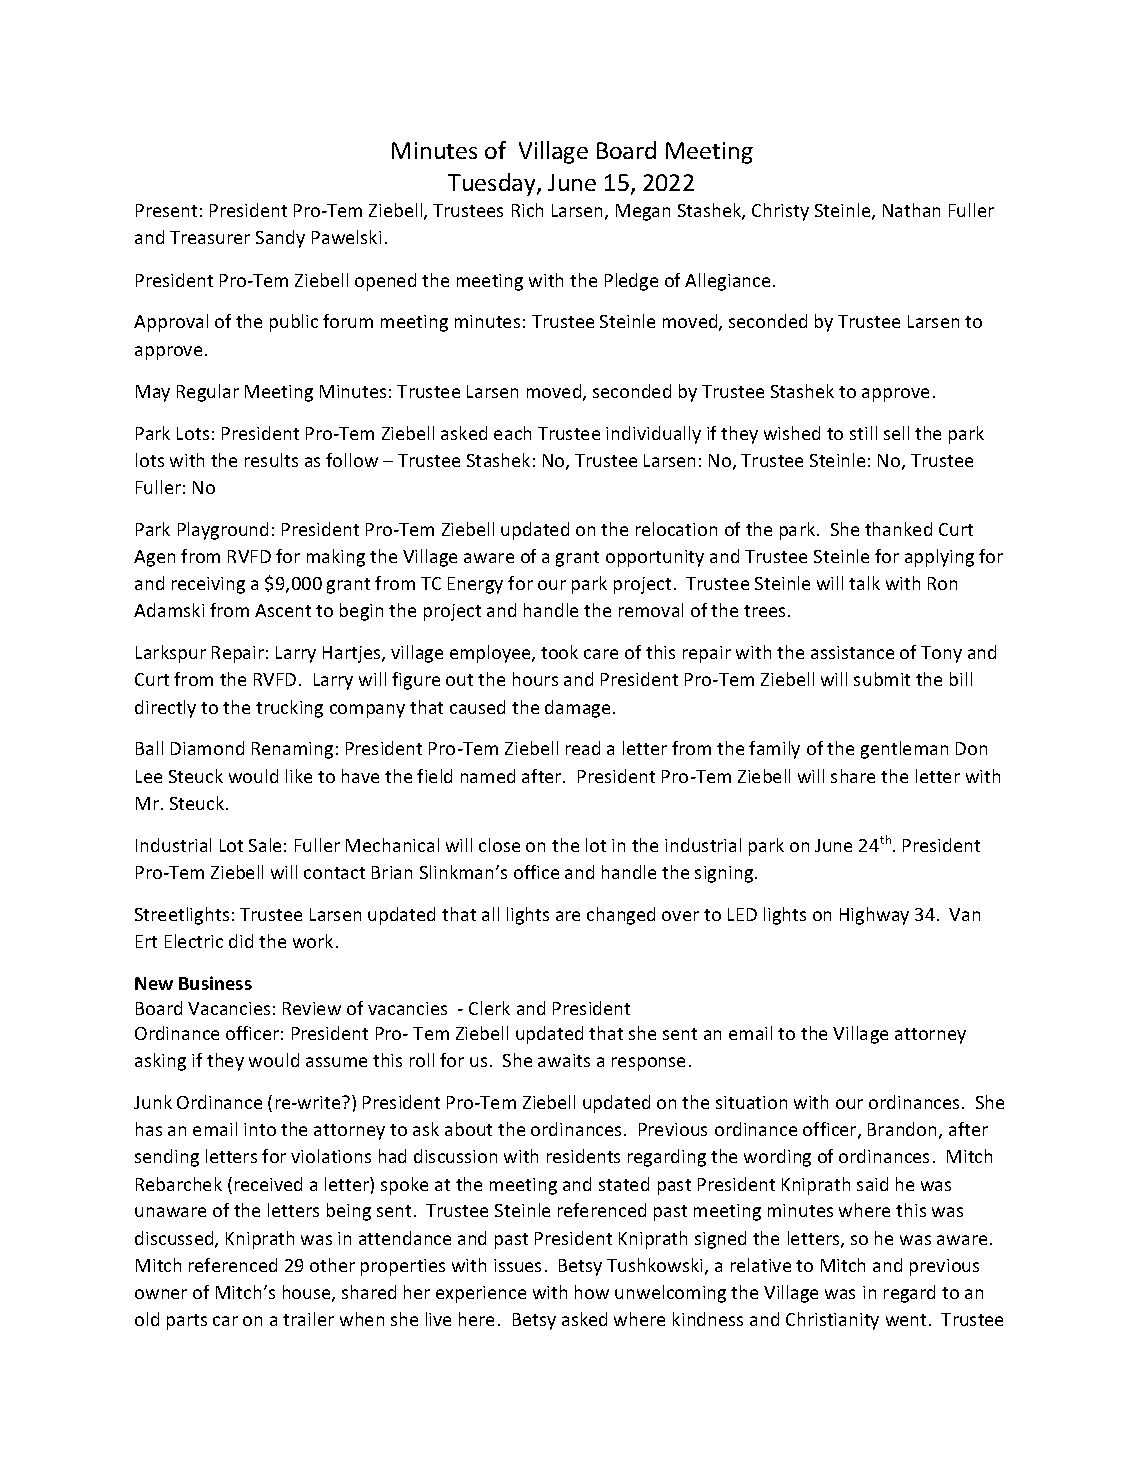 The image size is (1144, 1480). What do you see at coordinates (241, 941) in the image?
I see `did` at bounding box center [241, 941].
